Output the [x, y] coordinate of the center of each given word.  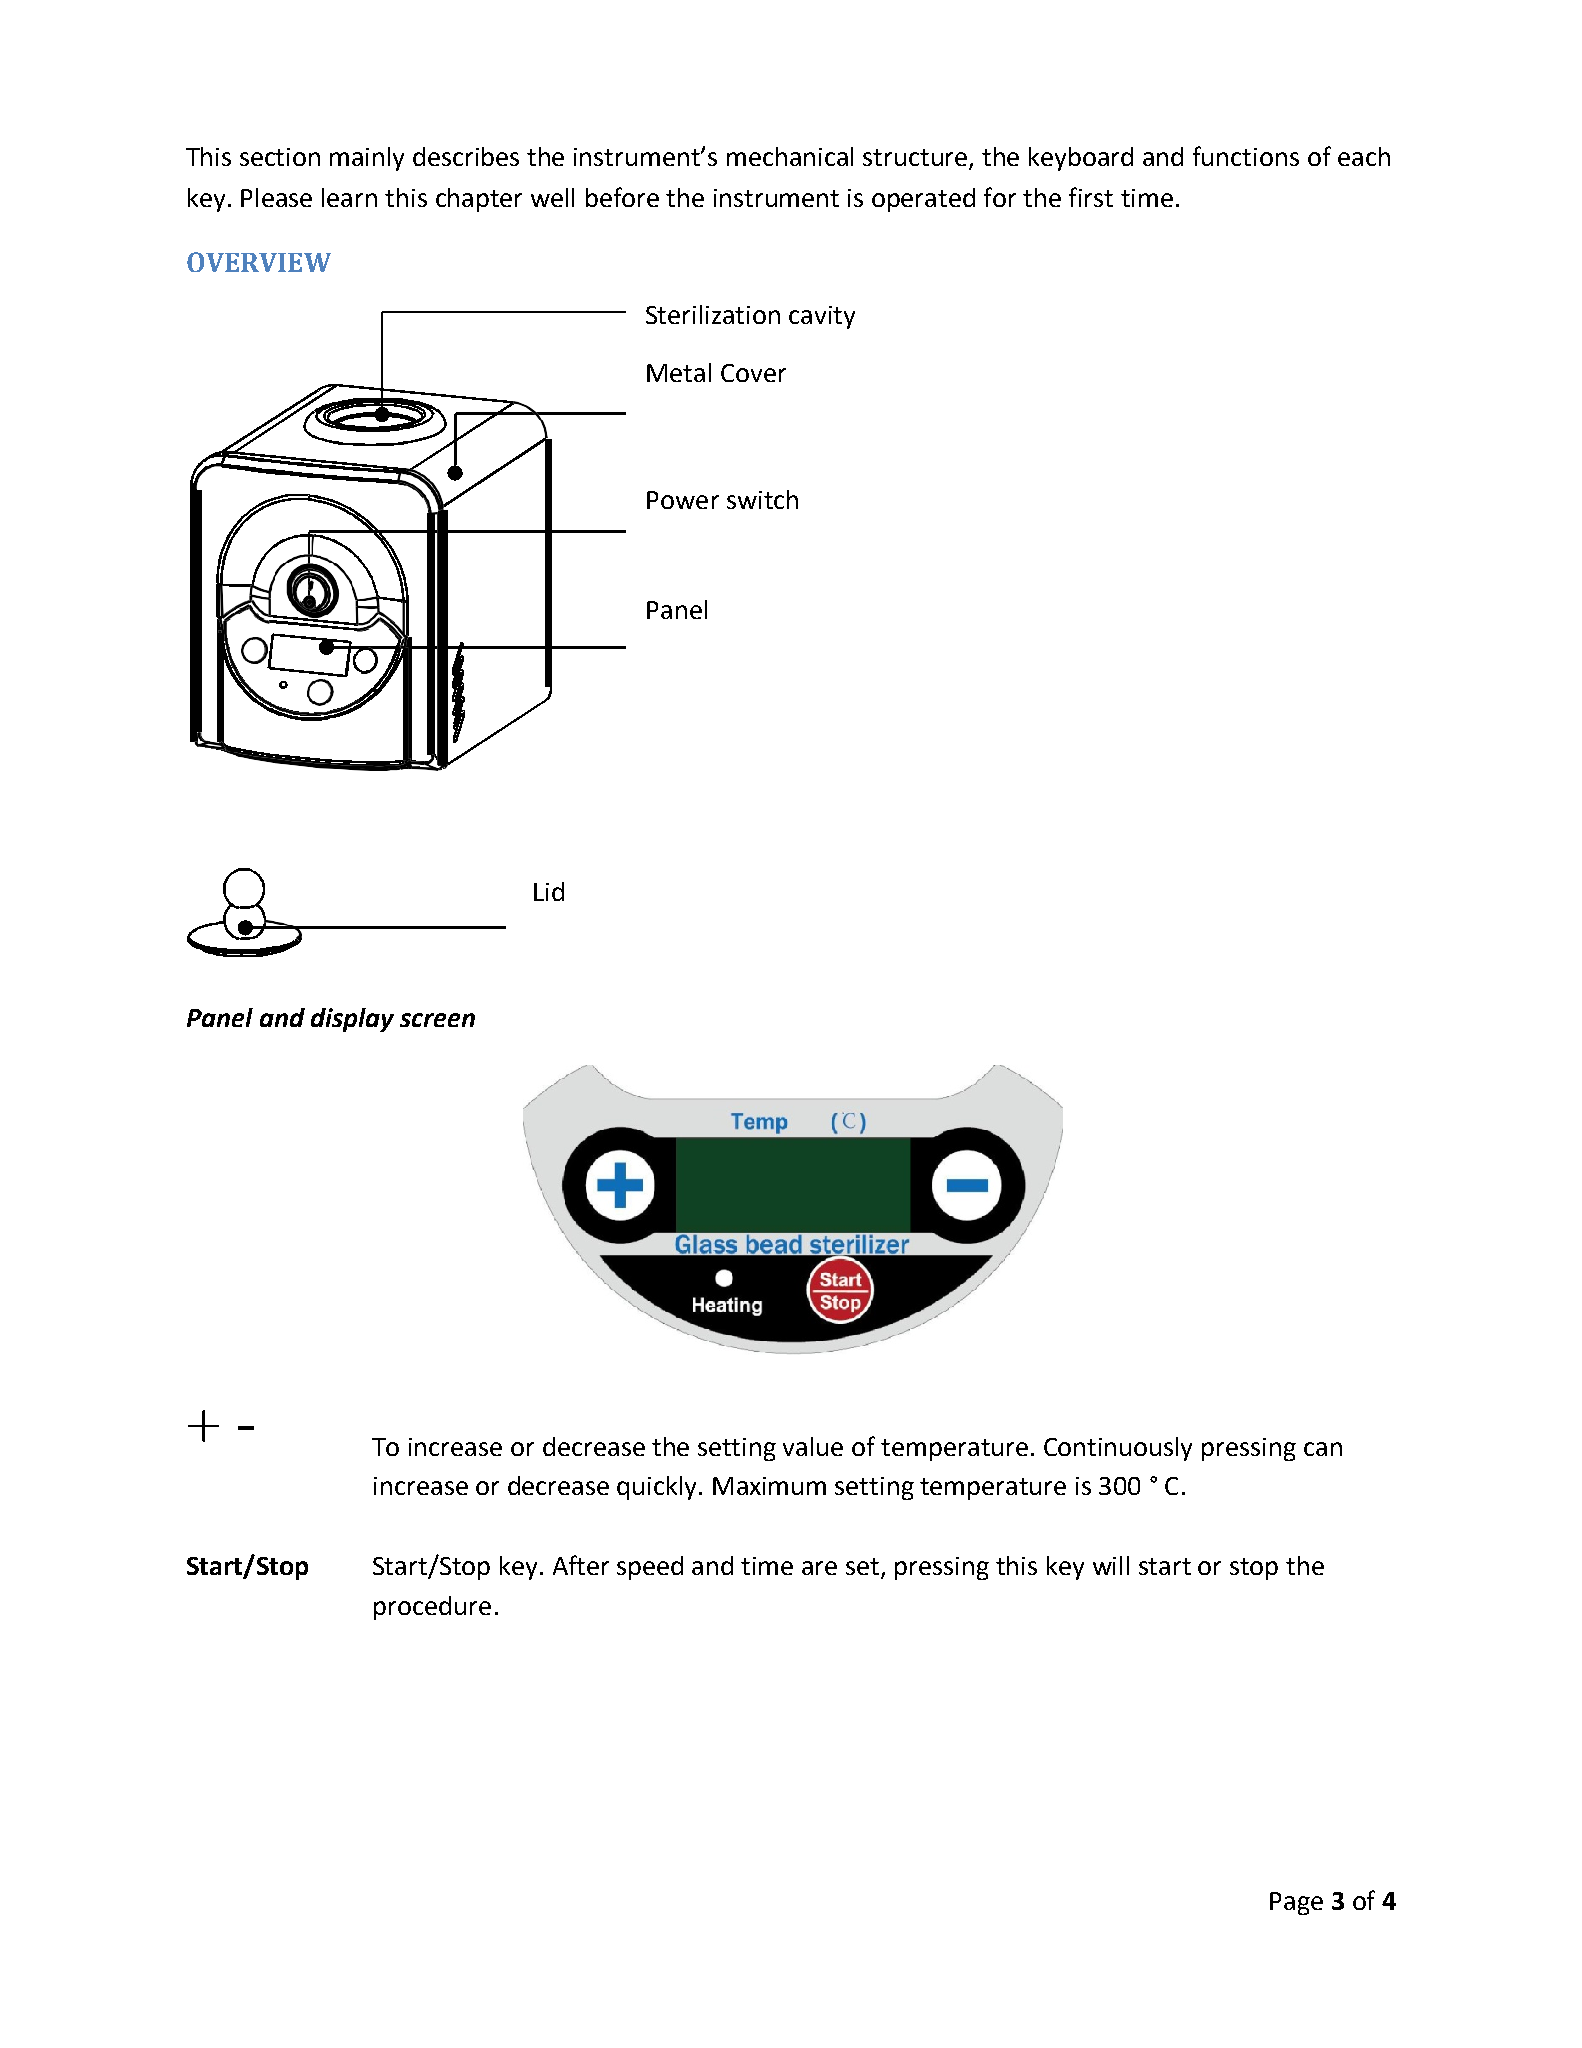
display [352, 1020]
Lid [549, 891]
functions [1246, 156]
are [819, 1568]
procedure [432, 1608]
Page [1296, 1903]
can [1323, 1449]
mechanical [790, 156]
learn [349, 197]
